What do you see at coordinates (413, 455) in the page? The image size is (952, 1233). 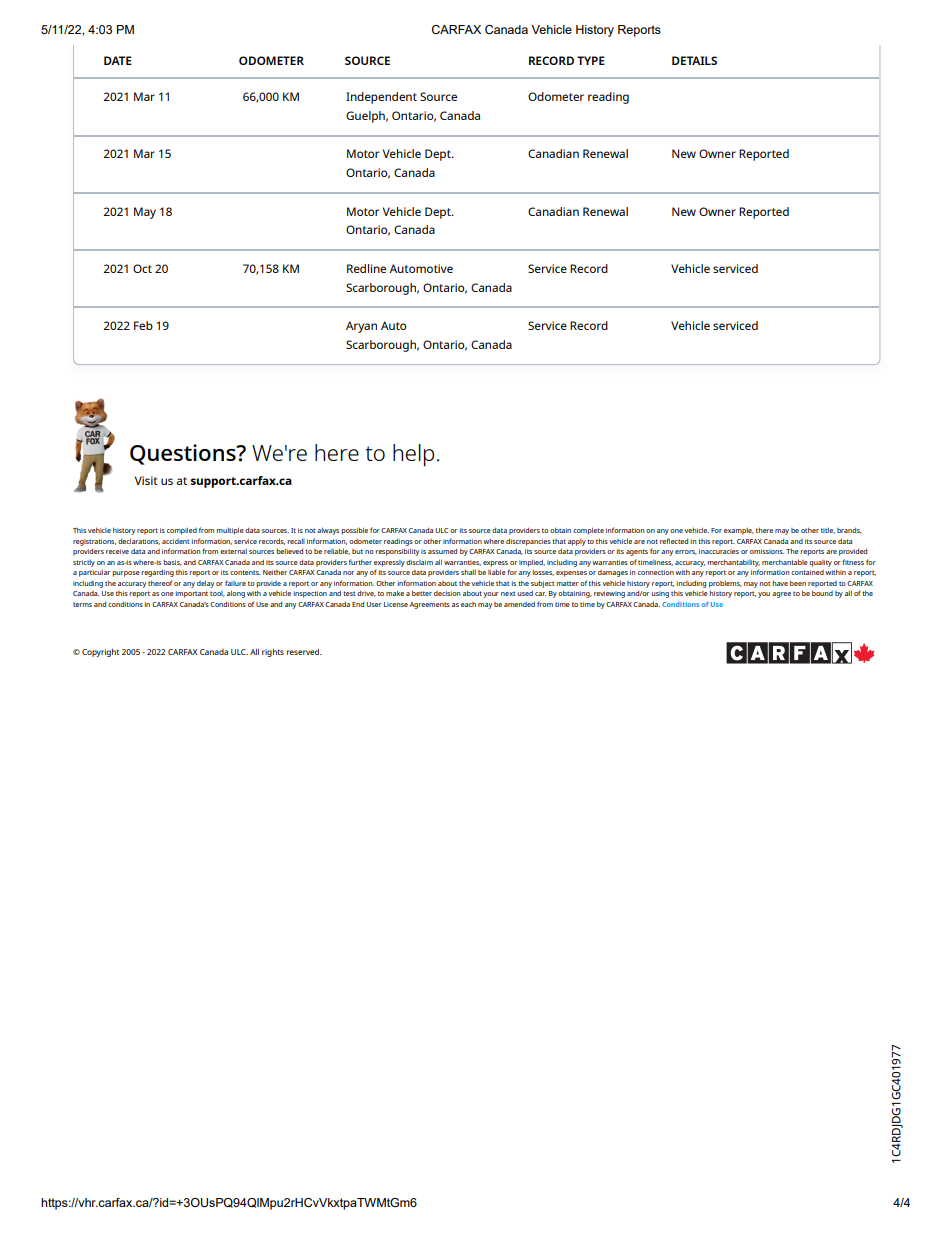 I see `help` at bounding box center [413, 455].
